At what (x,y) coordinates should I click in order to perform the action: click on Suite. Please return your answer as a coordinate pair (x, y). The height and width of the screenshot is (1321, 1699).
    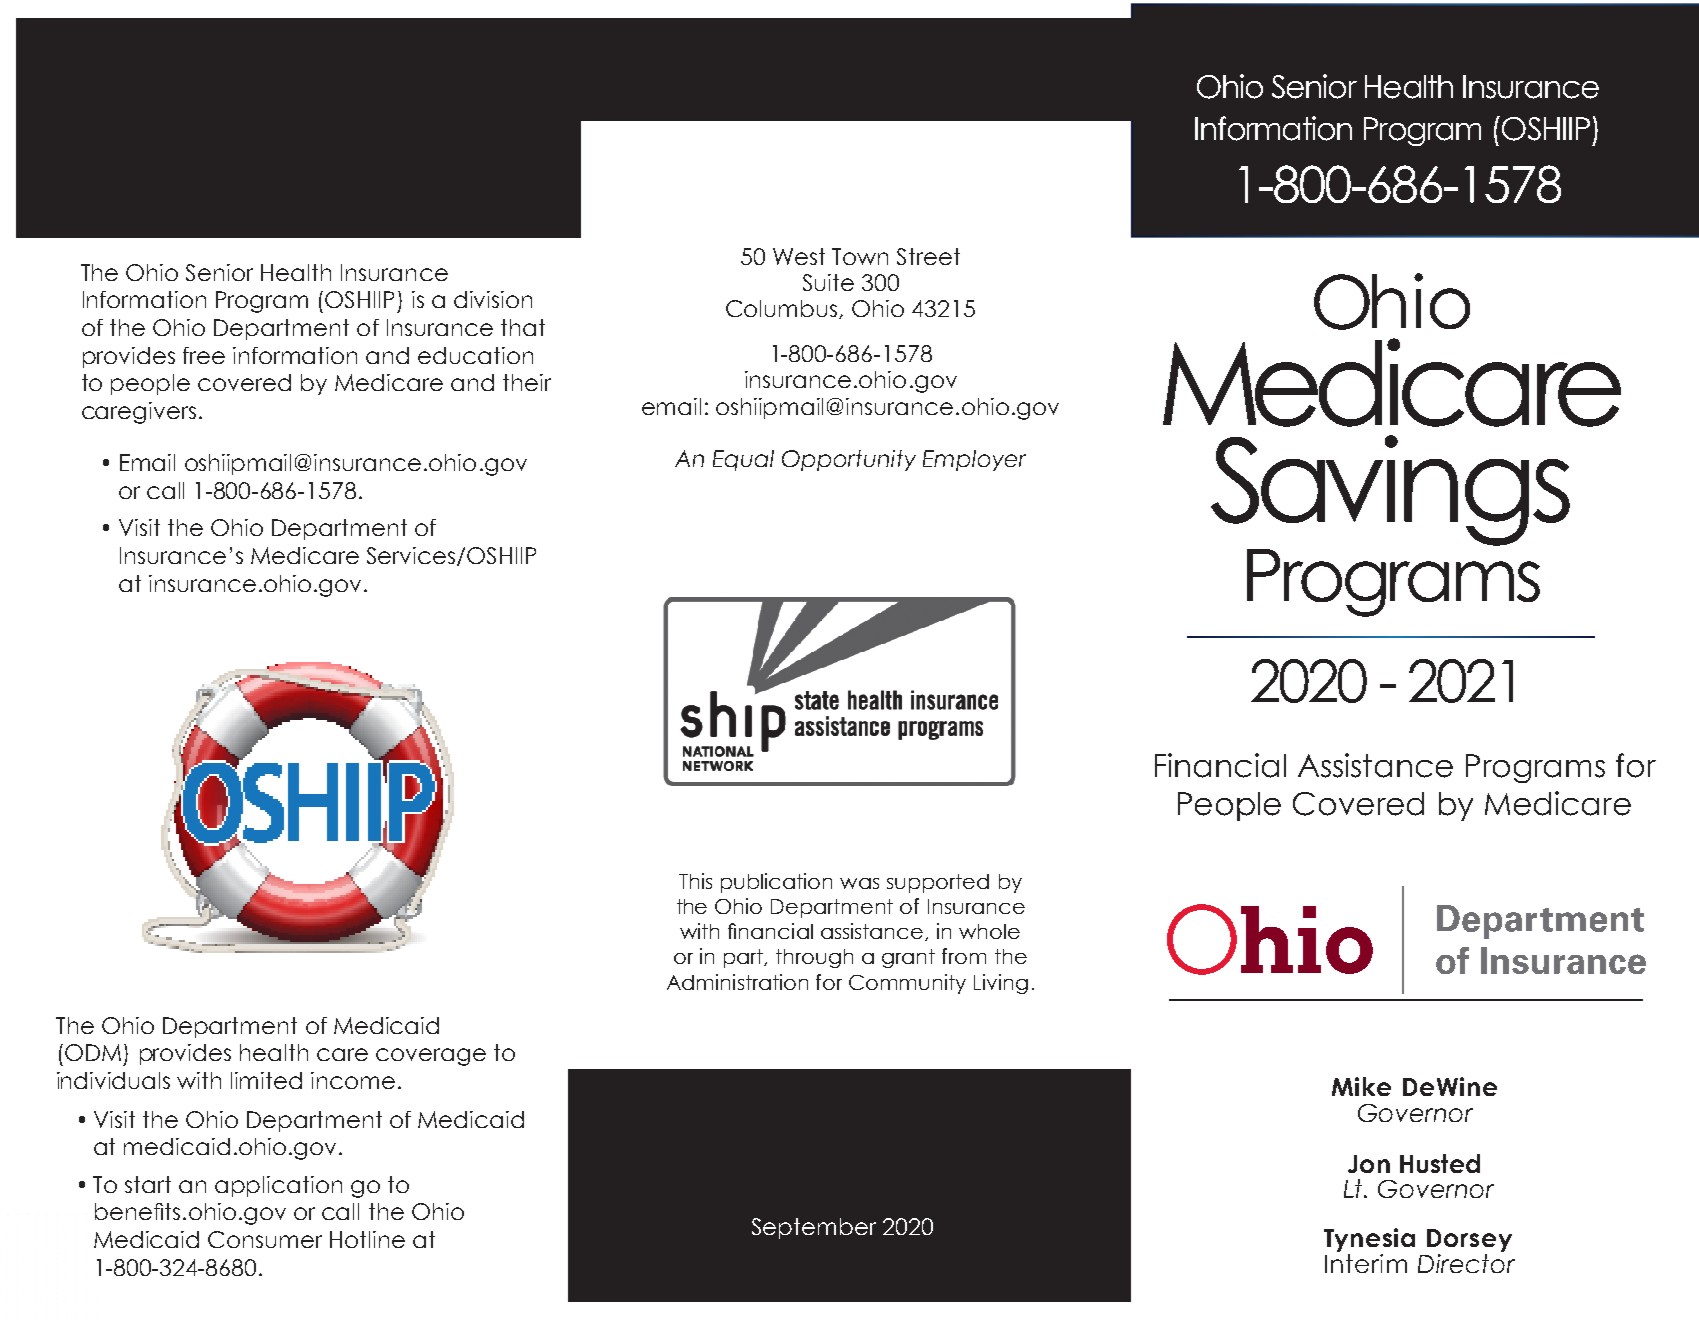
    Looking at the image, I should click on (828, 282).
